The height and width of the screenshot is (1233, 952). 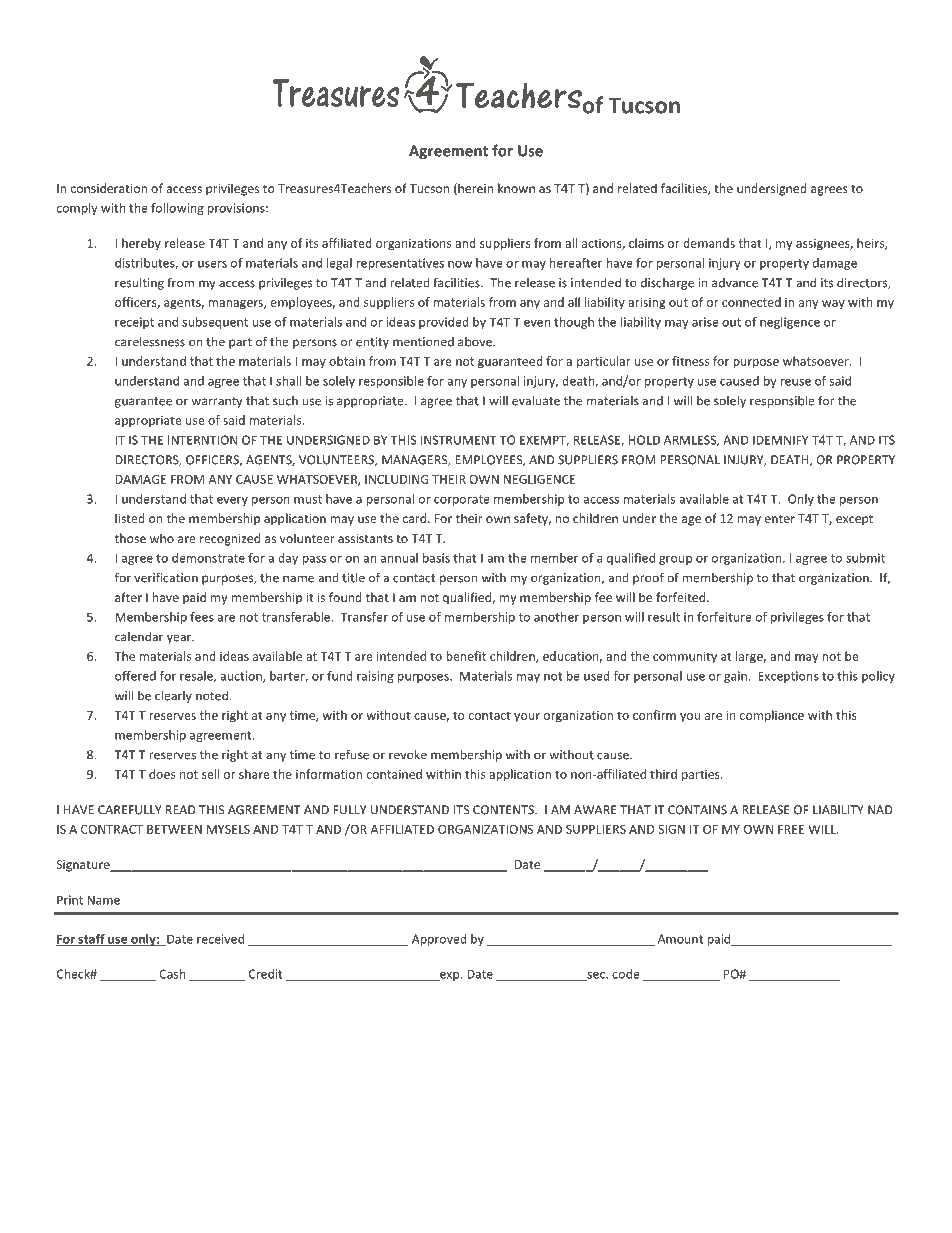 I want to click on revoke, so click(x=408, y=754).
